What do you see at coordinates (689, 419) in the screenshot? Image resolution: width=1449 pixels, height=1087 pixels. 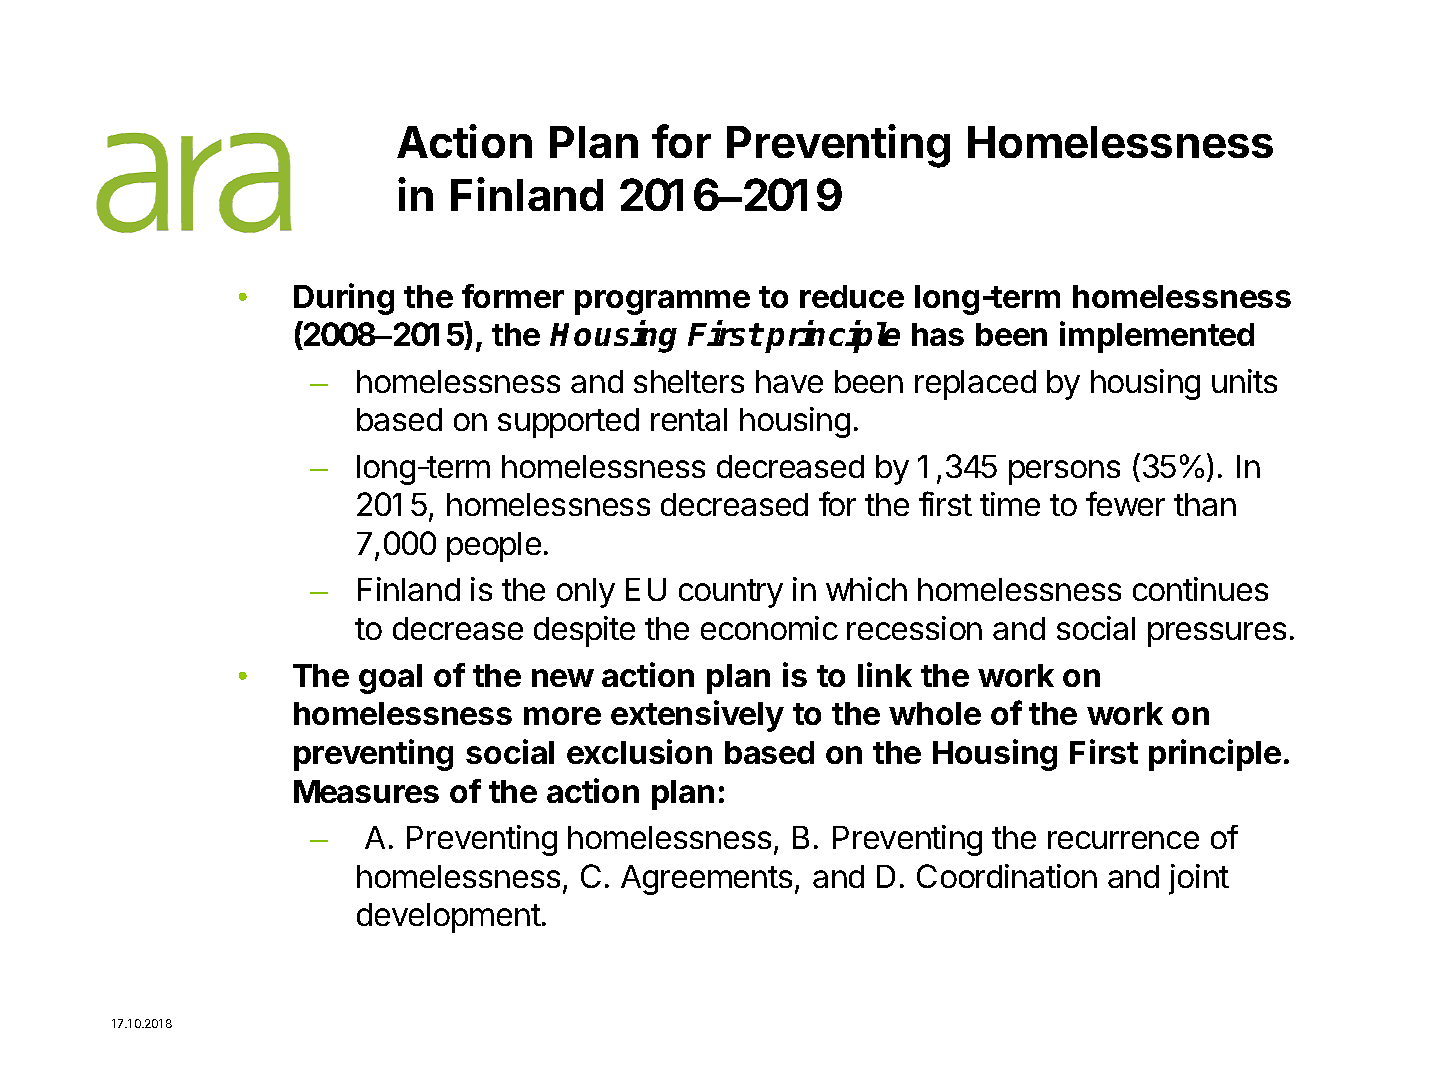 I see `rental` at bounding box center [689, 419].
